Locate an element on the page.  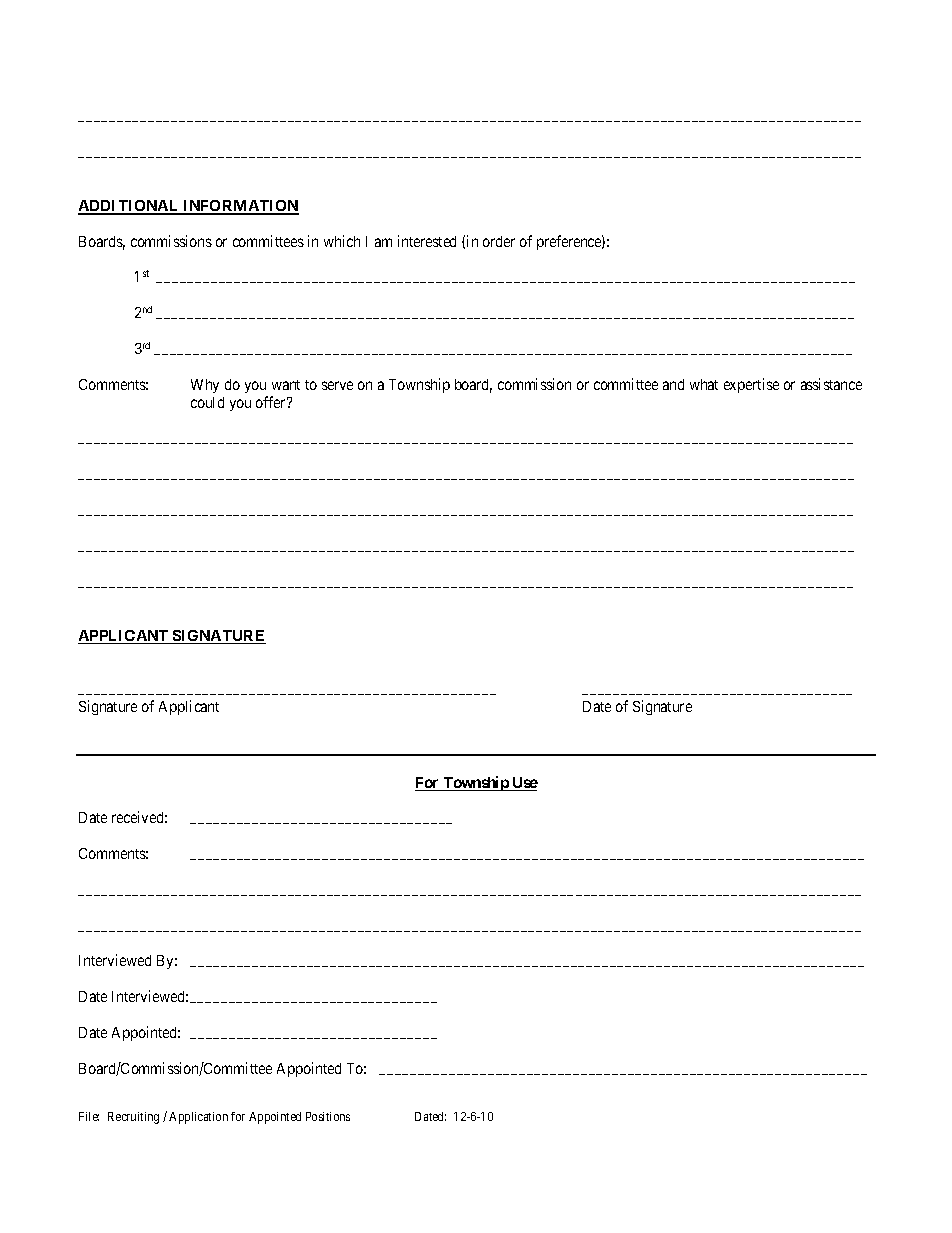
Recruiting is located at coordinates (133, 1118).
